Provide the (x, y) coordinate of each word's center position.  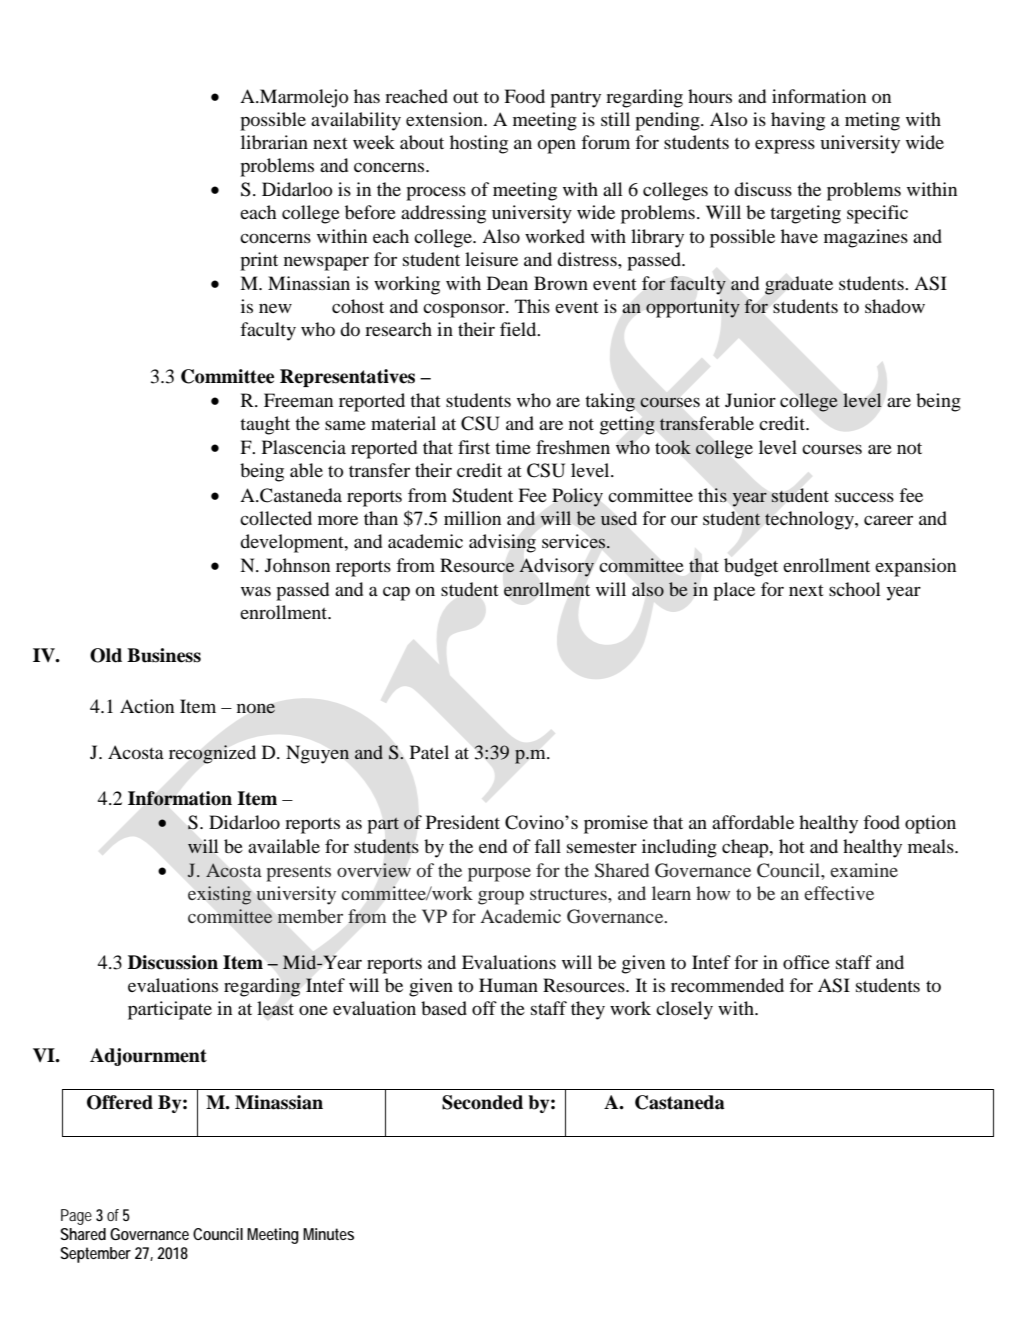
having (798, 121)
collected (276, 518)
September (96, 1255)
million (472, 518)
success (864, 497)
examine (864, 870)
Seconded (482, 1102)
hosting (479, 144)
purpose (499, 875)
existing (219, 895)
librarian (274, 142)
